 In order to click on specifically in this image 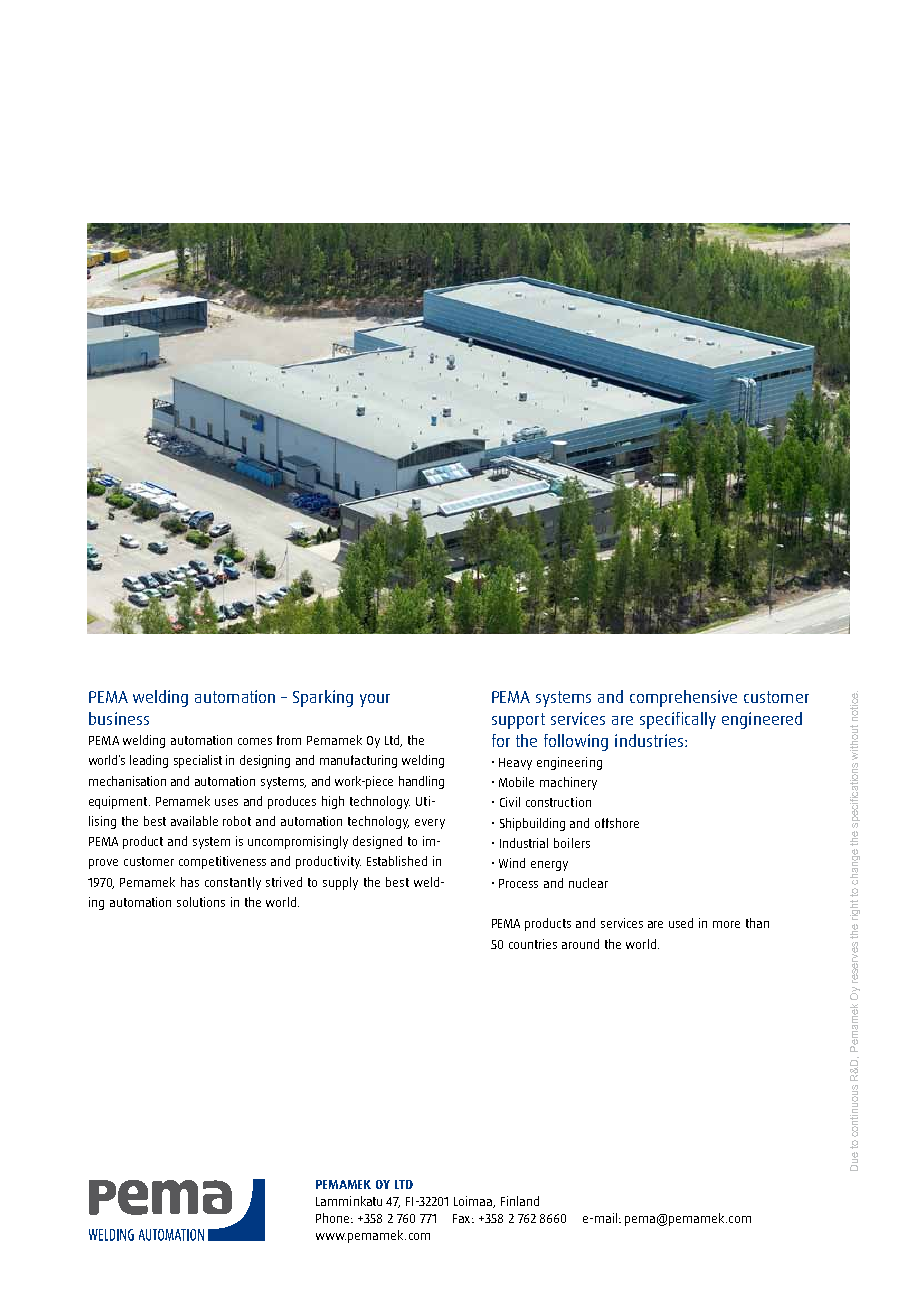, I will do `click(678, 720)`.
